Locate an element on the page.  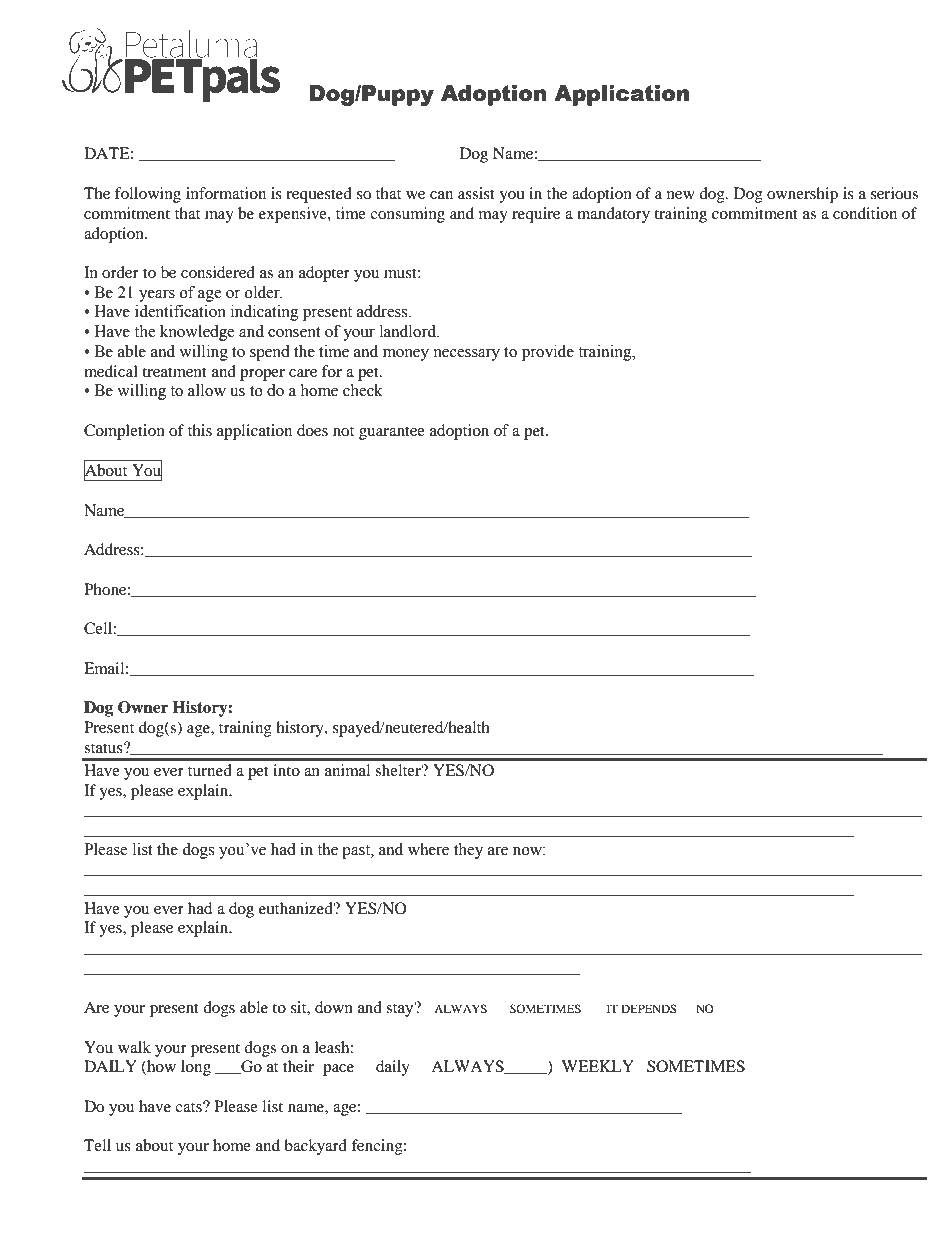
they is located at coordinates (468, 851).
